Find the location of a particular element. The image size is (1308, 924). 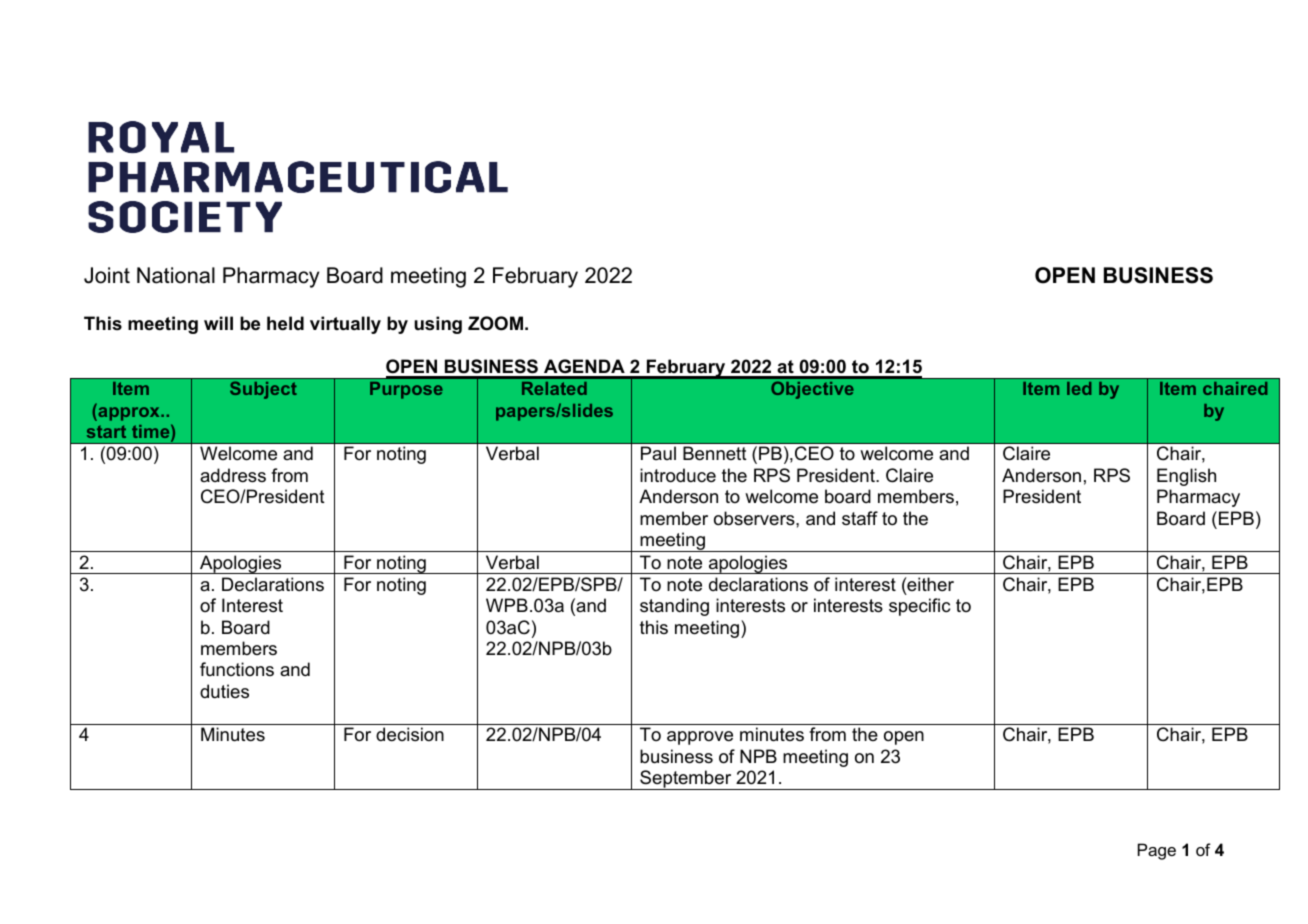

National is located at coordinates (176, 275).
